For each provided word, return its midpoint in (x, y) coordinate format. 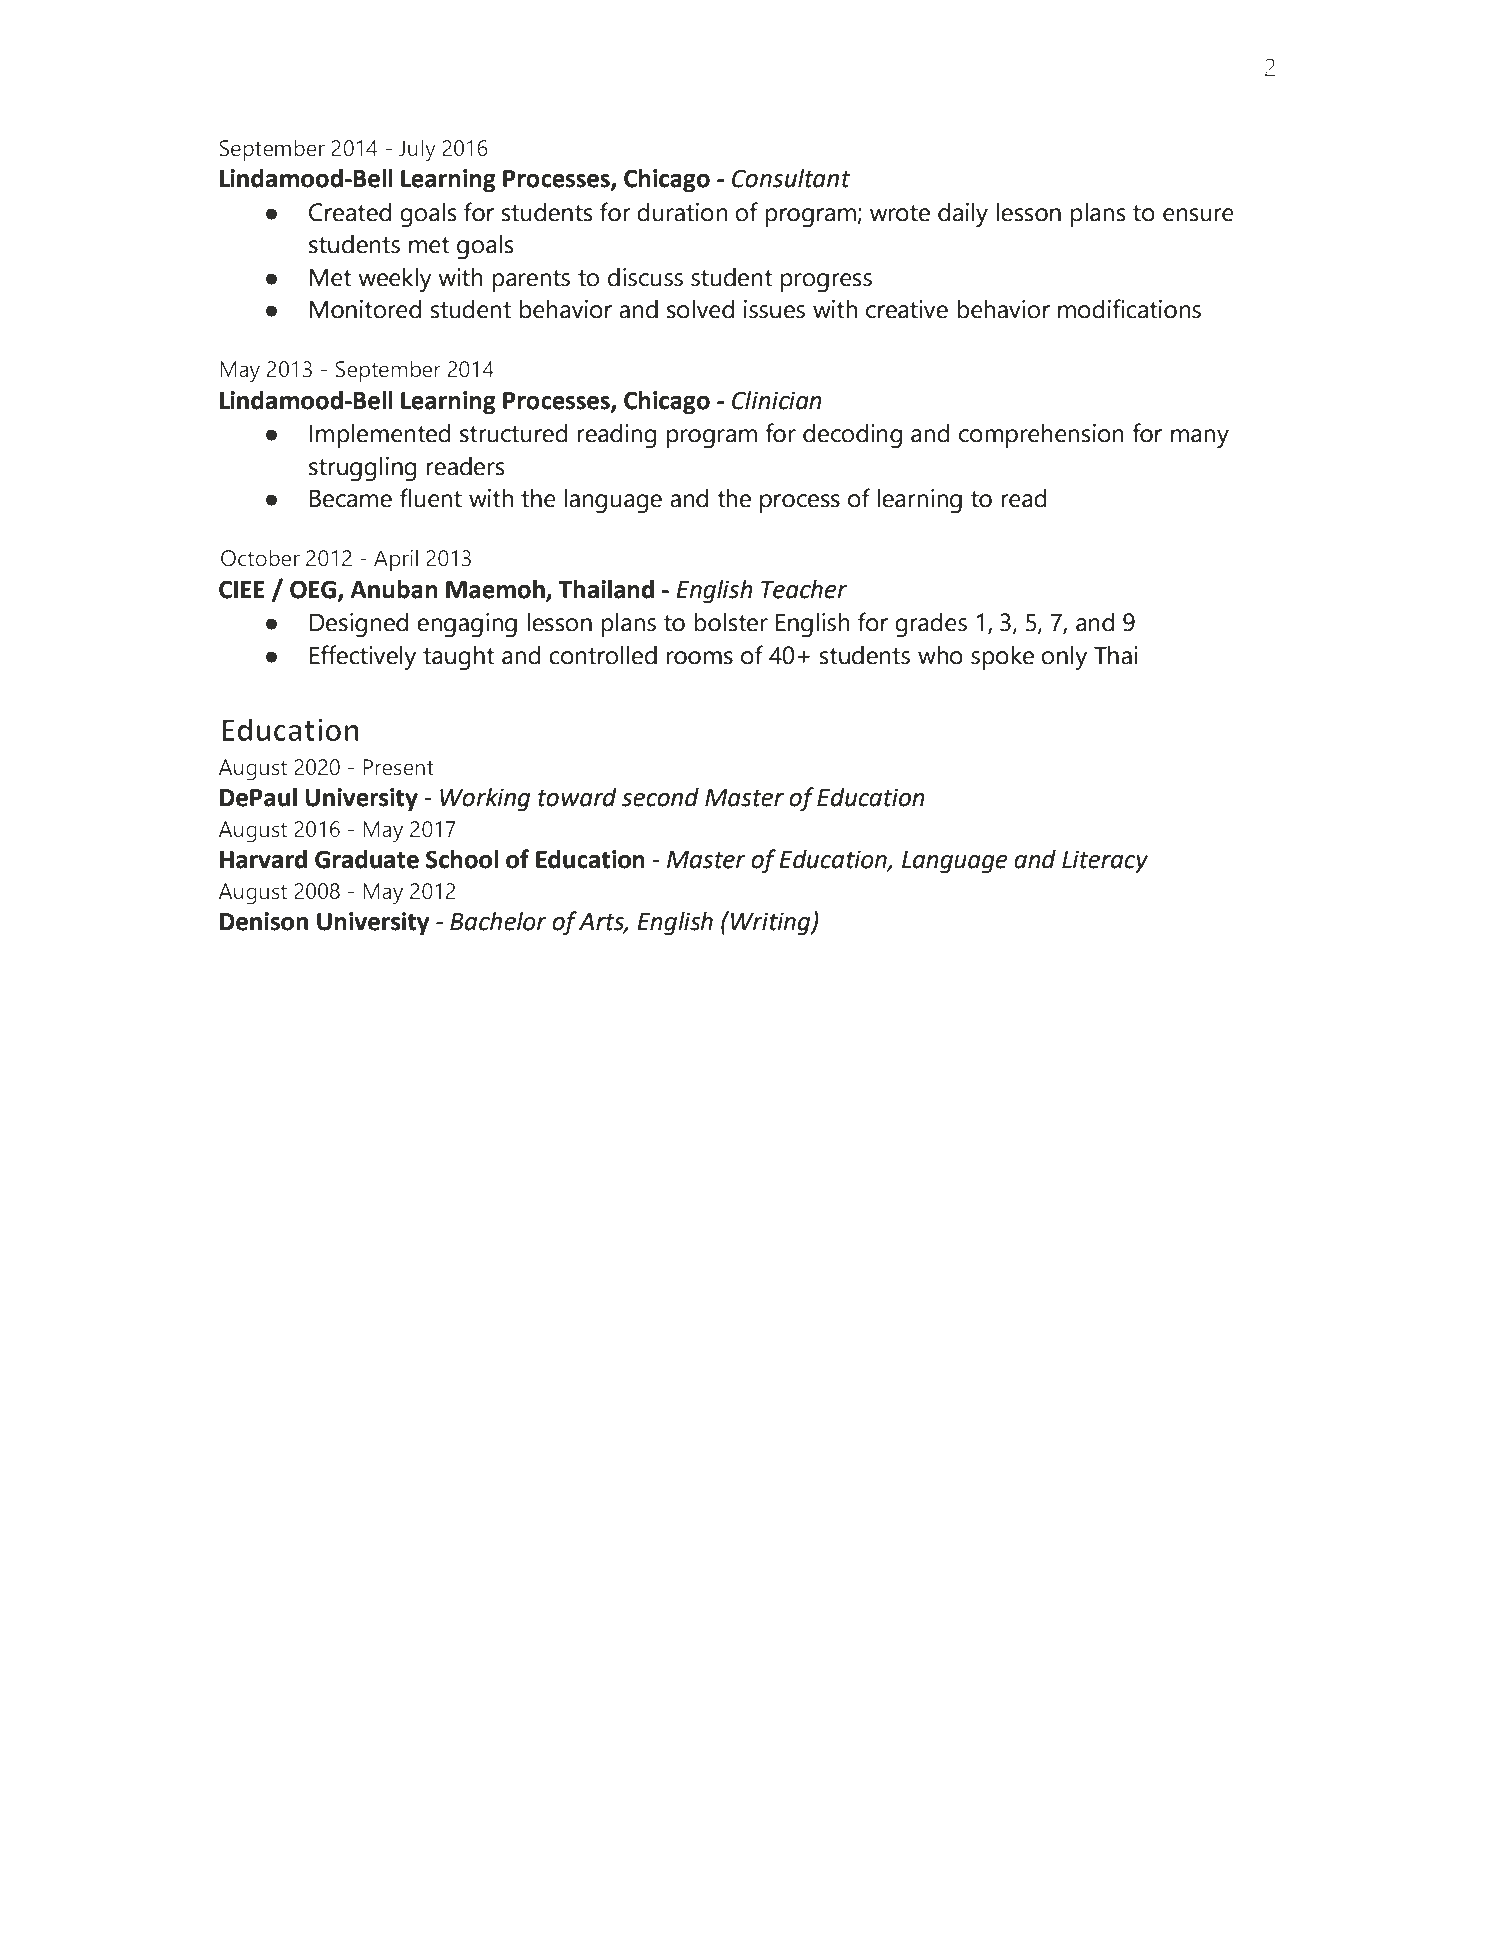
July (417, 150)
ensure (1198, 215)
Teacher (804, 589)
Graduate (367, 859)
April (396, 560)
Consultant (791, 178)
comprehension (1041, 436)
